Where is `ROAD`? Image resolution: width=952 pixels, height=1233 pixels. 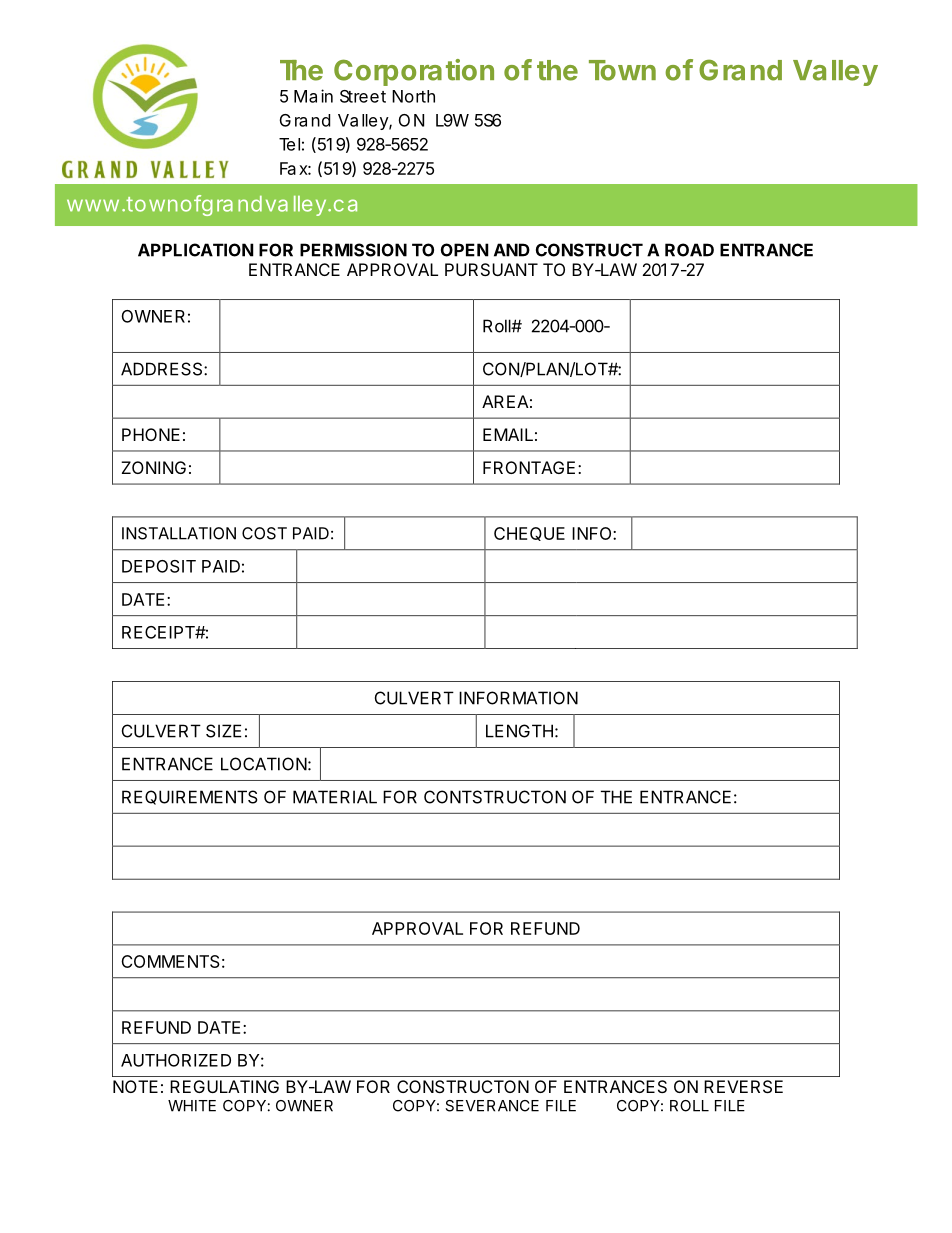 ROAD is located at coordinates (689, 250).
